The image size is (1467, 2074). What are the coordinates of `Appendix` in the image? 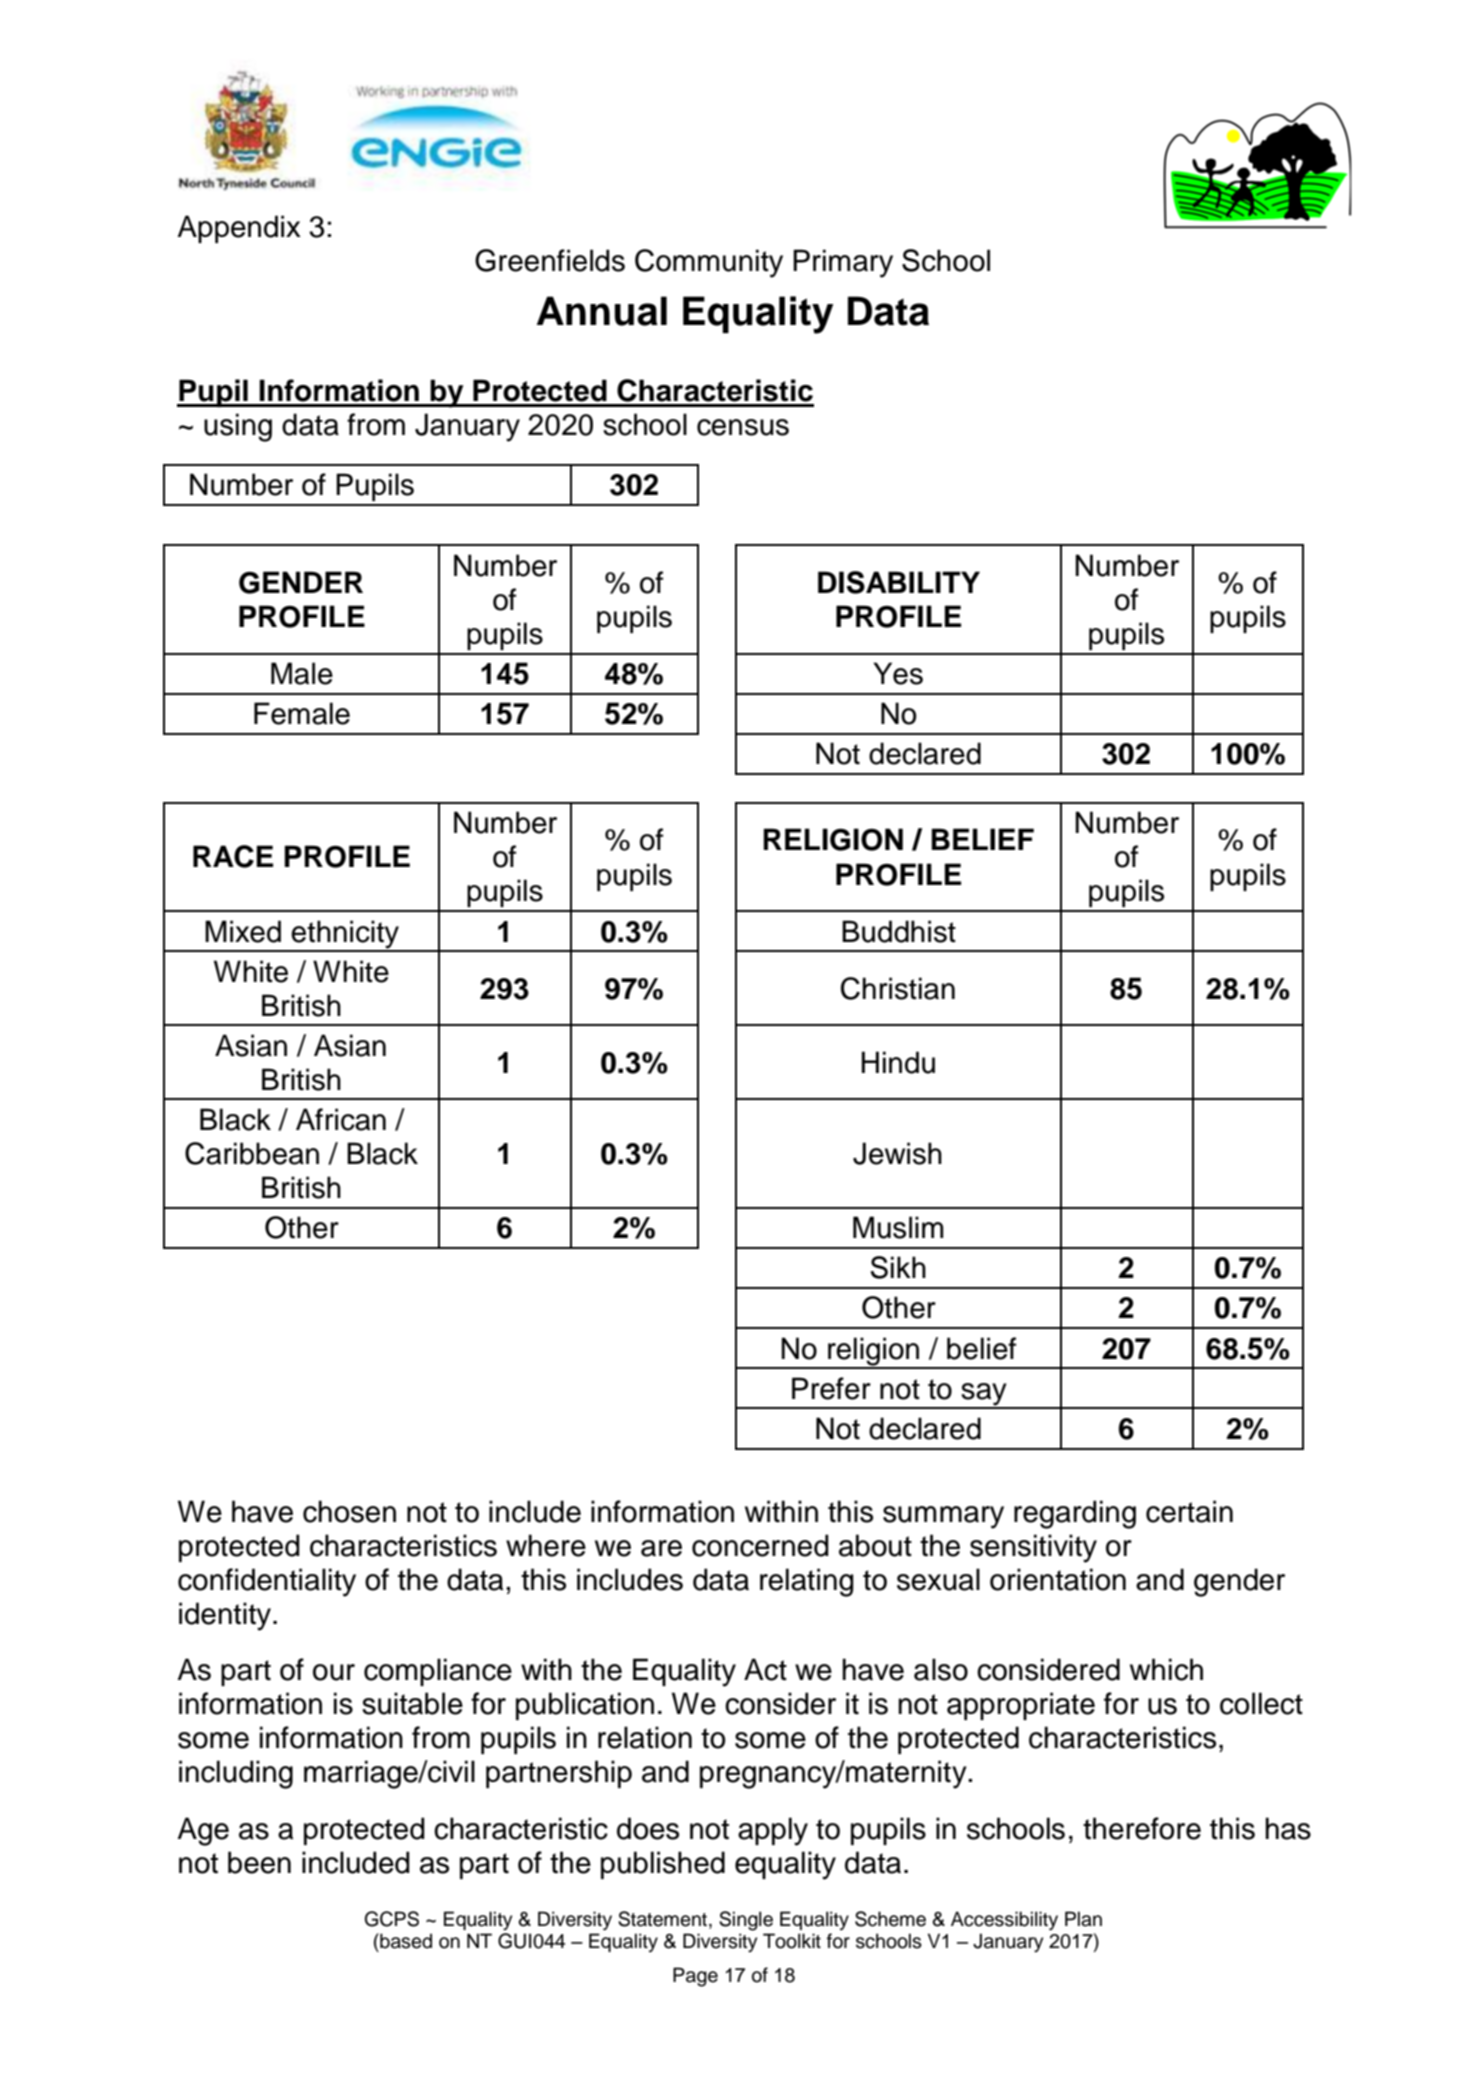 It's located at (239, 229).
